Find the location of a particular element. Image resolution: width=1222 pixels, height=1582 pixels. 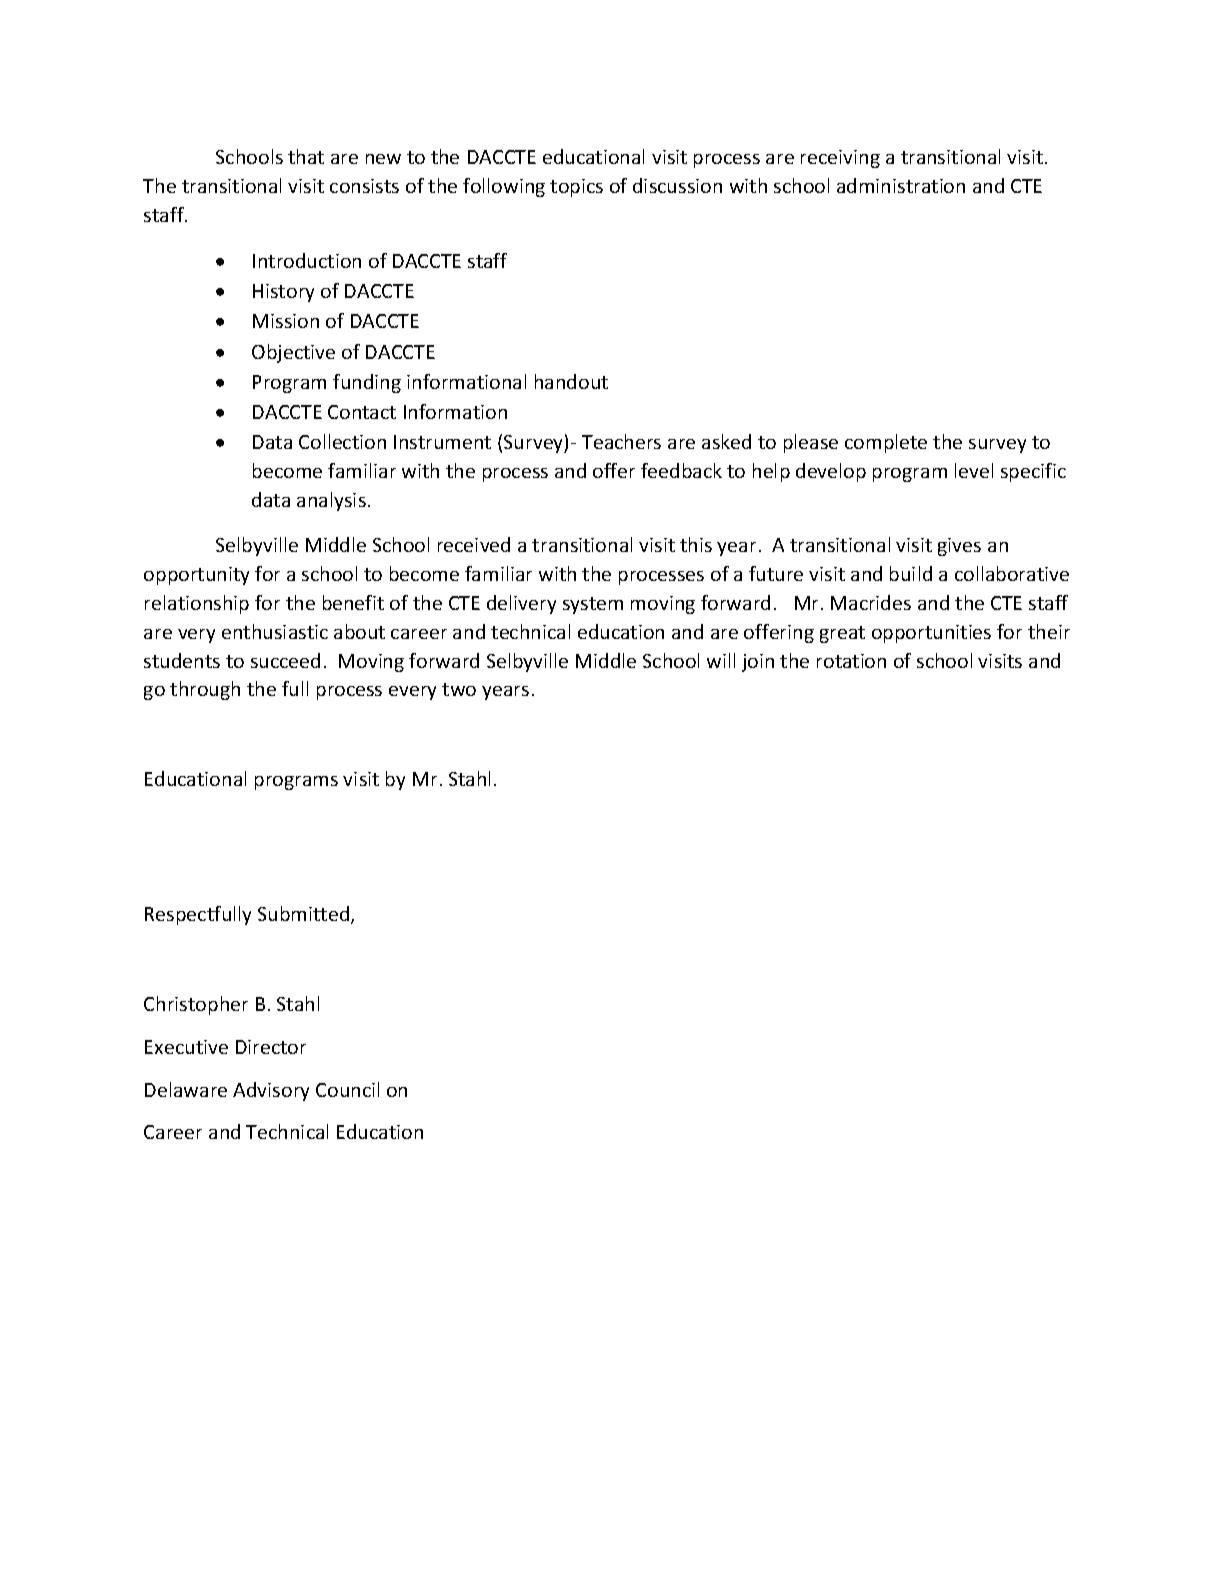

enthusiastic is located at coordinates (275, 631).
